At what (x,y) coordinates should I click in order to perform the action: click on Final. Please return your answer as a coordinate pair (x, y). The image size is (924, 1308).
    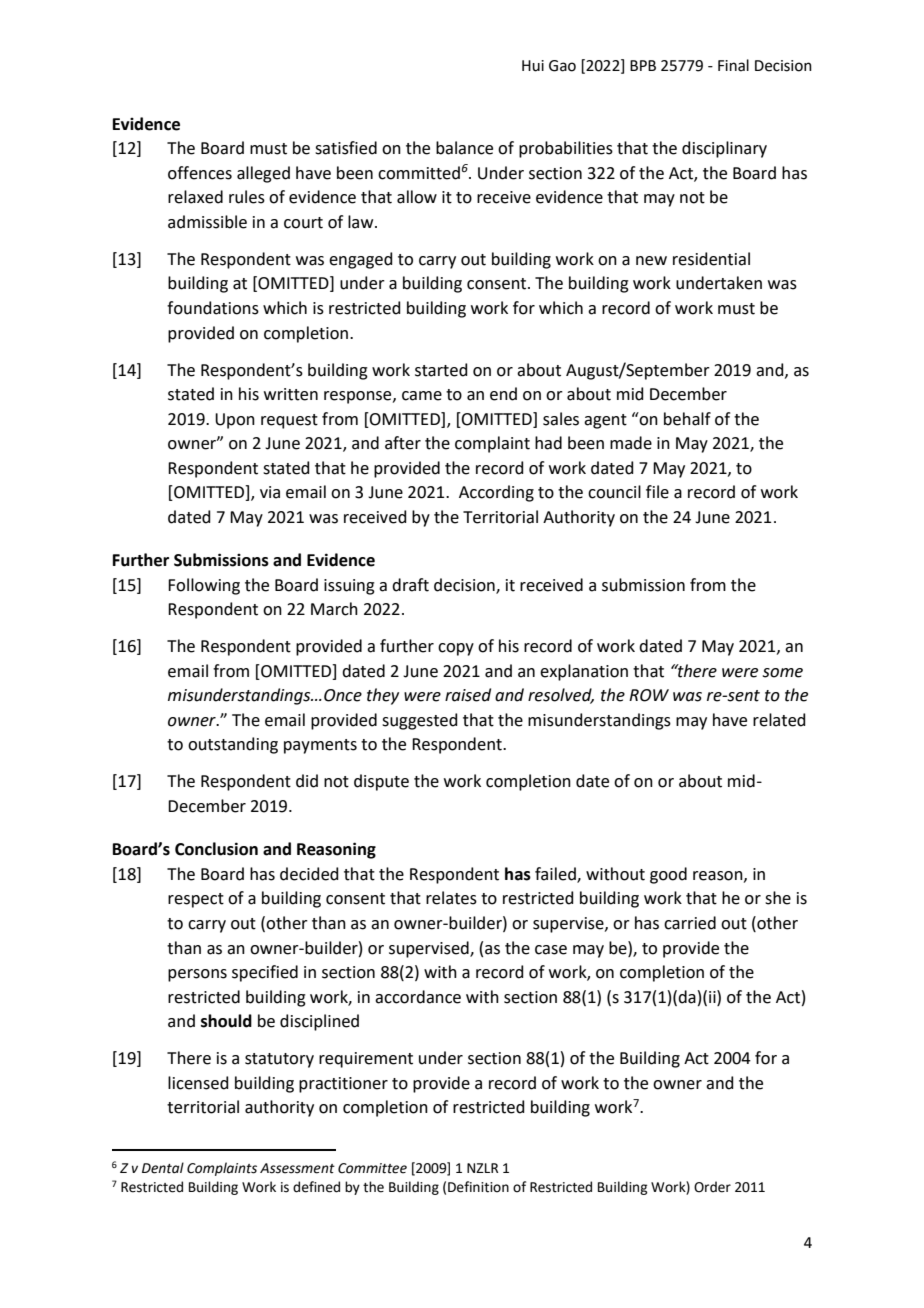
    Looking at the image, I should click on (733, 65).
